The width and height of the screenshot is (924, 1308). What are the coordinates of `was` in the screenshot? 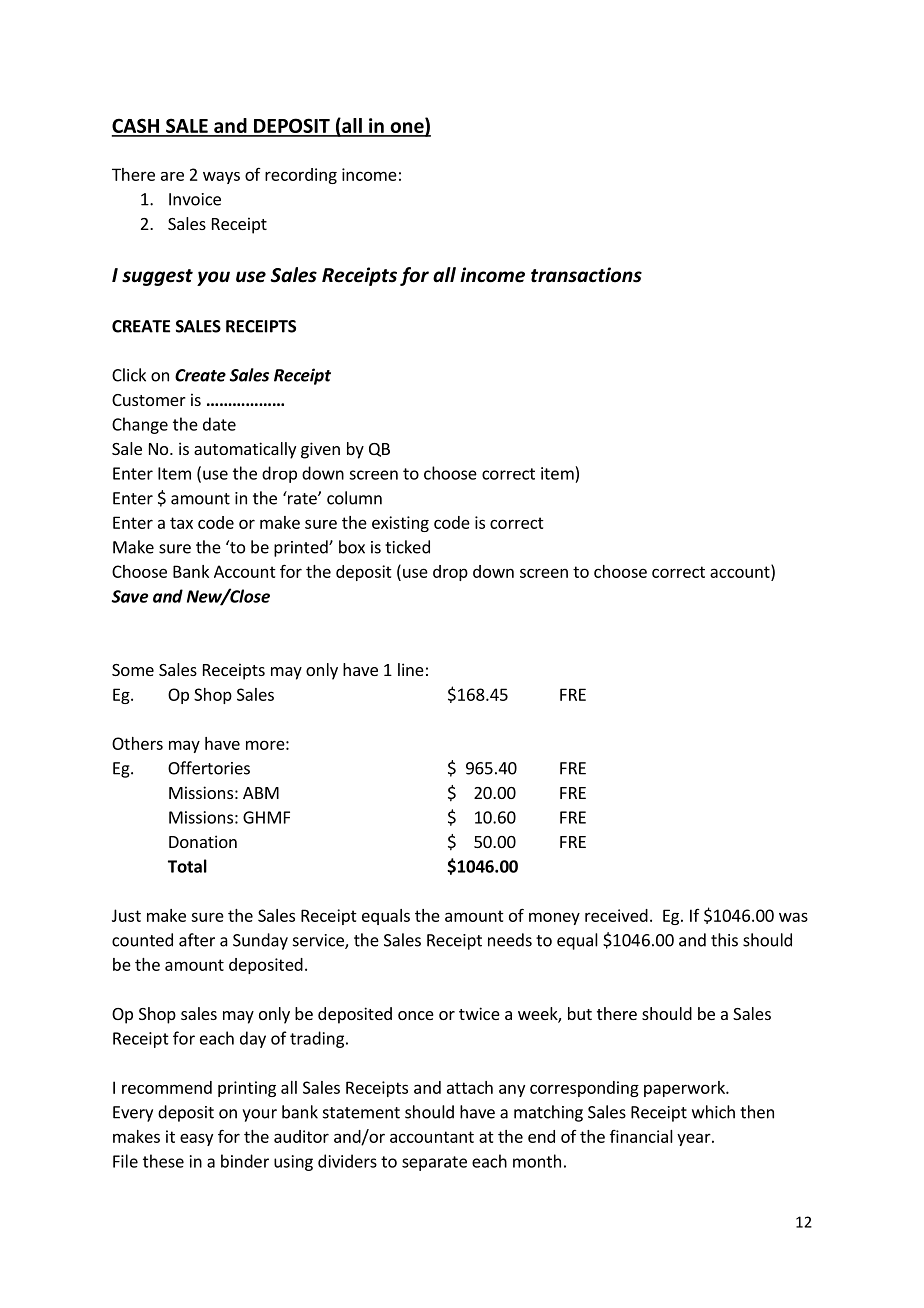 It's located at (793, 917).
